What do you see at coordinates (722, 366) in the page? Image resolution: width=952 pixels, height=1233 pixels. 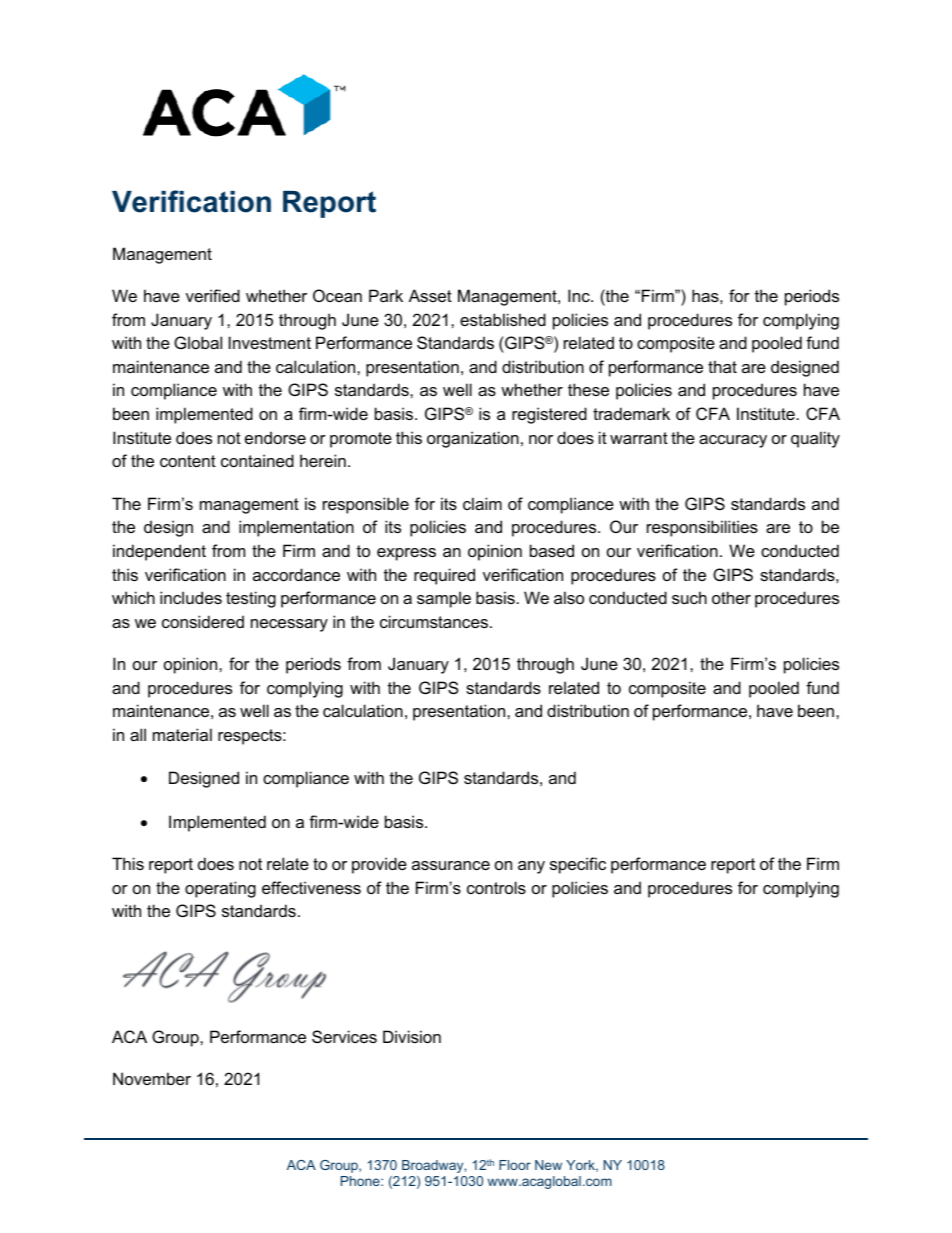 I see `that` at bounding box center [722, 366].
